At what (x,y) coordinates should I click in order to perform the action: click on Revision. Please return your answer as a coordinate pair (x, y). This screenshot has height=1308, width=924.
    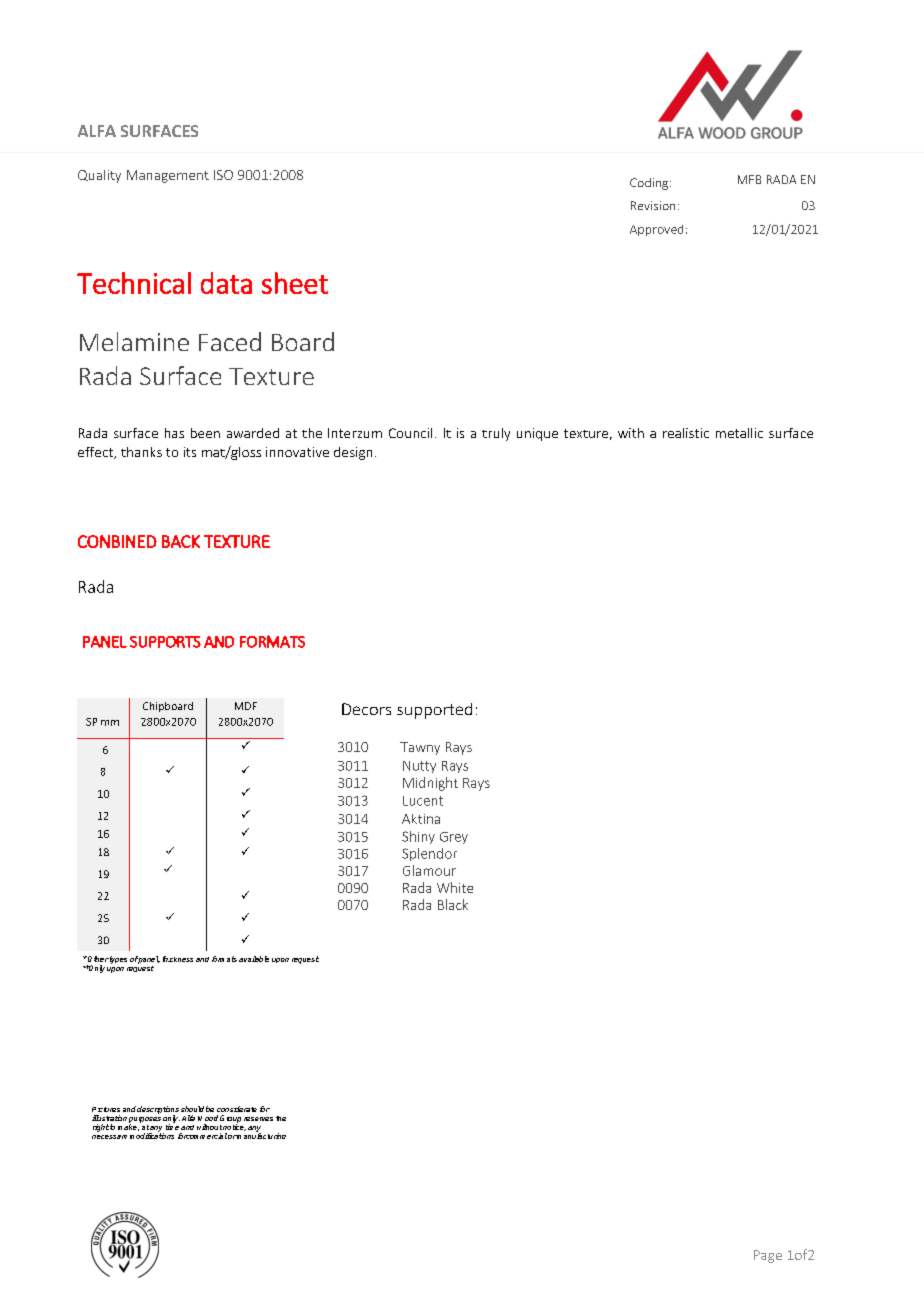
    Looking at the image, I should click on (653, 205).
